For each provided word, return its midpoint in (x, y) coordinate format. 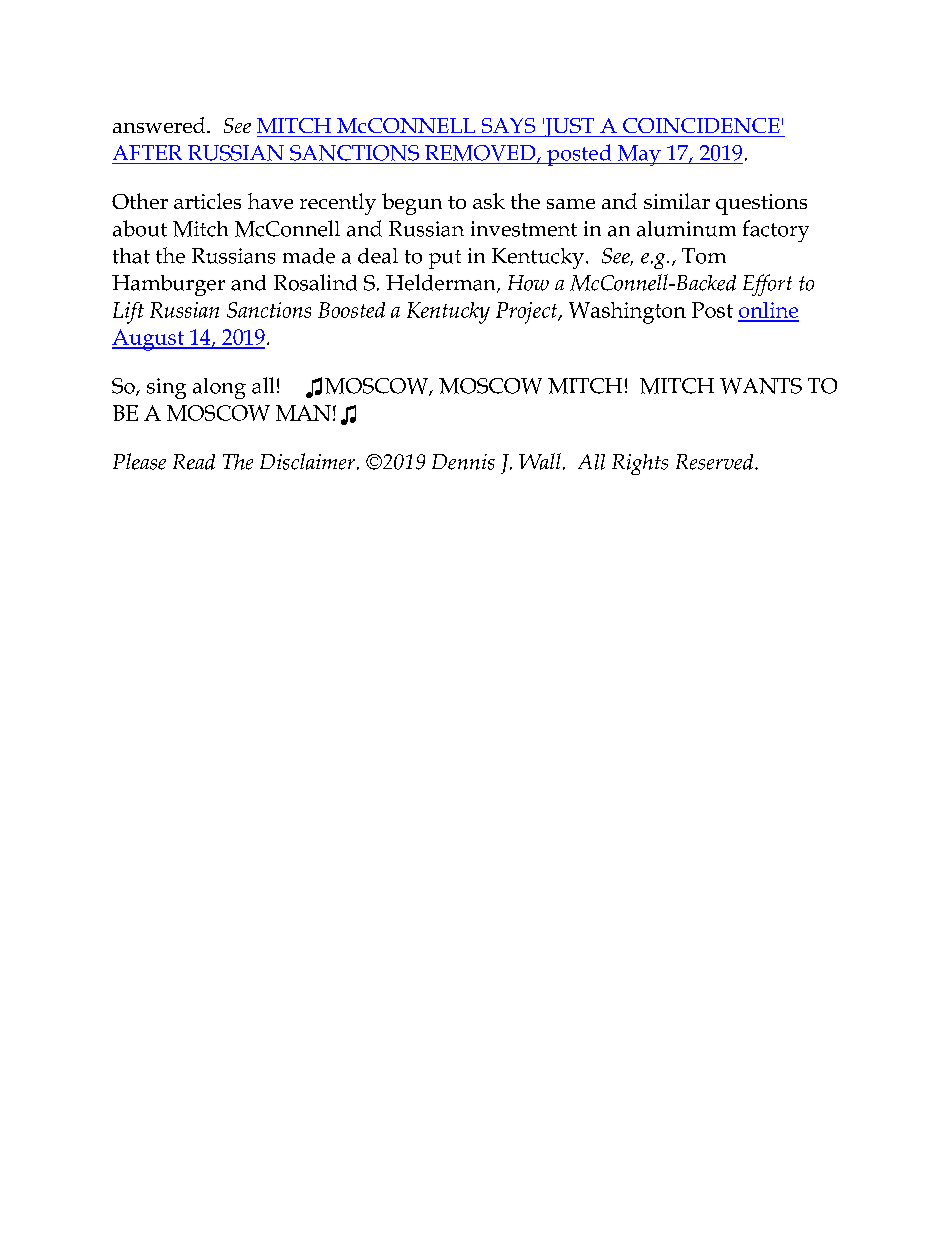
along (219, 388)
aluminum (686, 229)
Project (528, 313)
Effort (767, 285)
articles (207, 201)
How (528, 283)
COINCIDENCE (701, 125)
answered (160, 125)
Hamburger (168, 285)
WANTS (761, 386)
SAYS (508, 125)
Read (194, 462)
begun (412, 204)
